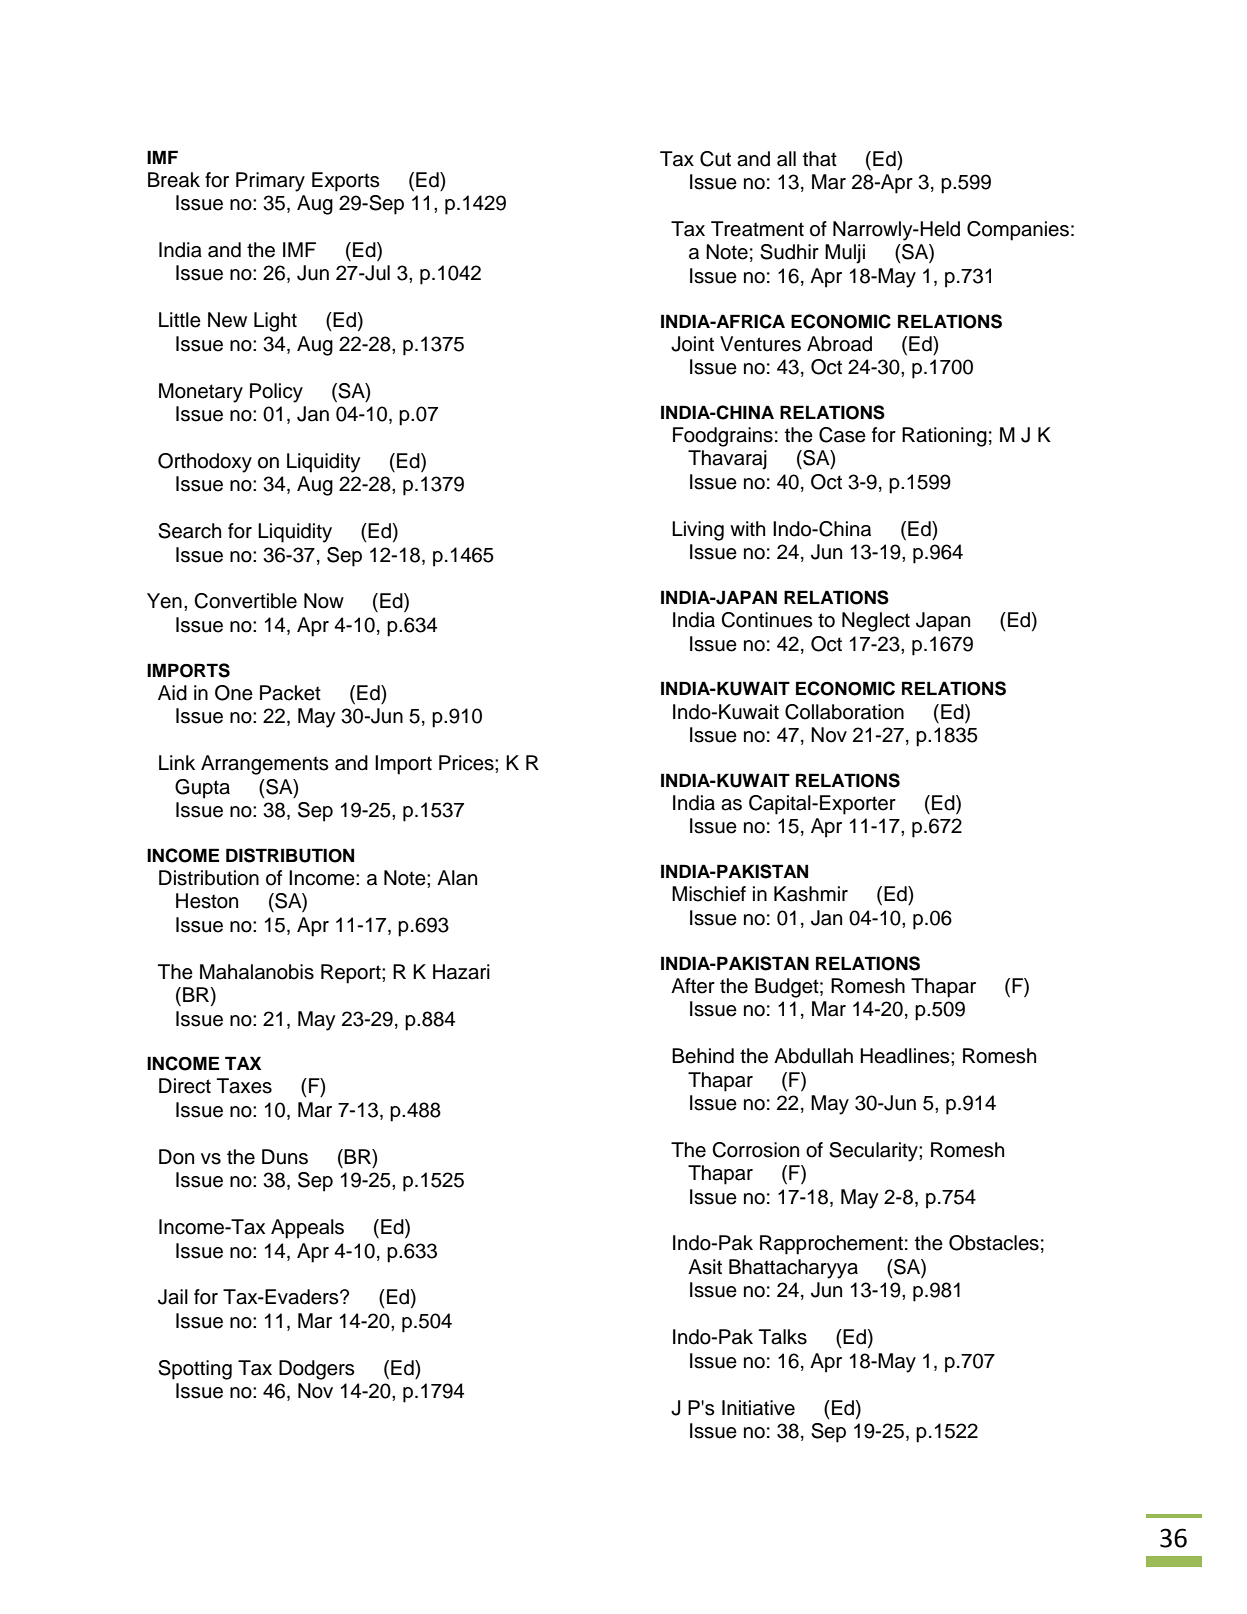 The image size is (1247, 1614). Describe the element at coordinates (906, 1056) in the screenshot. I see `Headlines` at that location.
